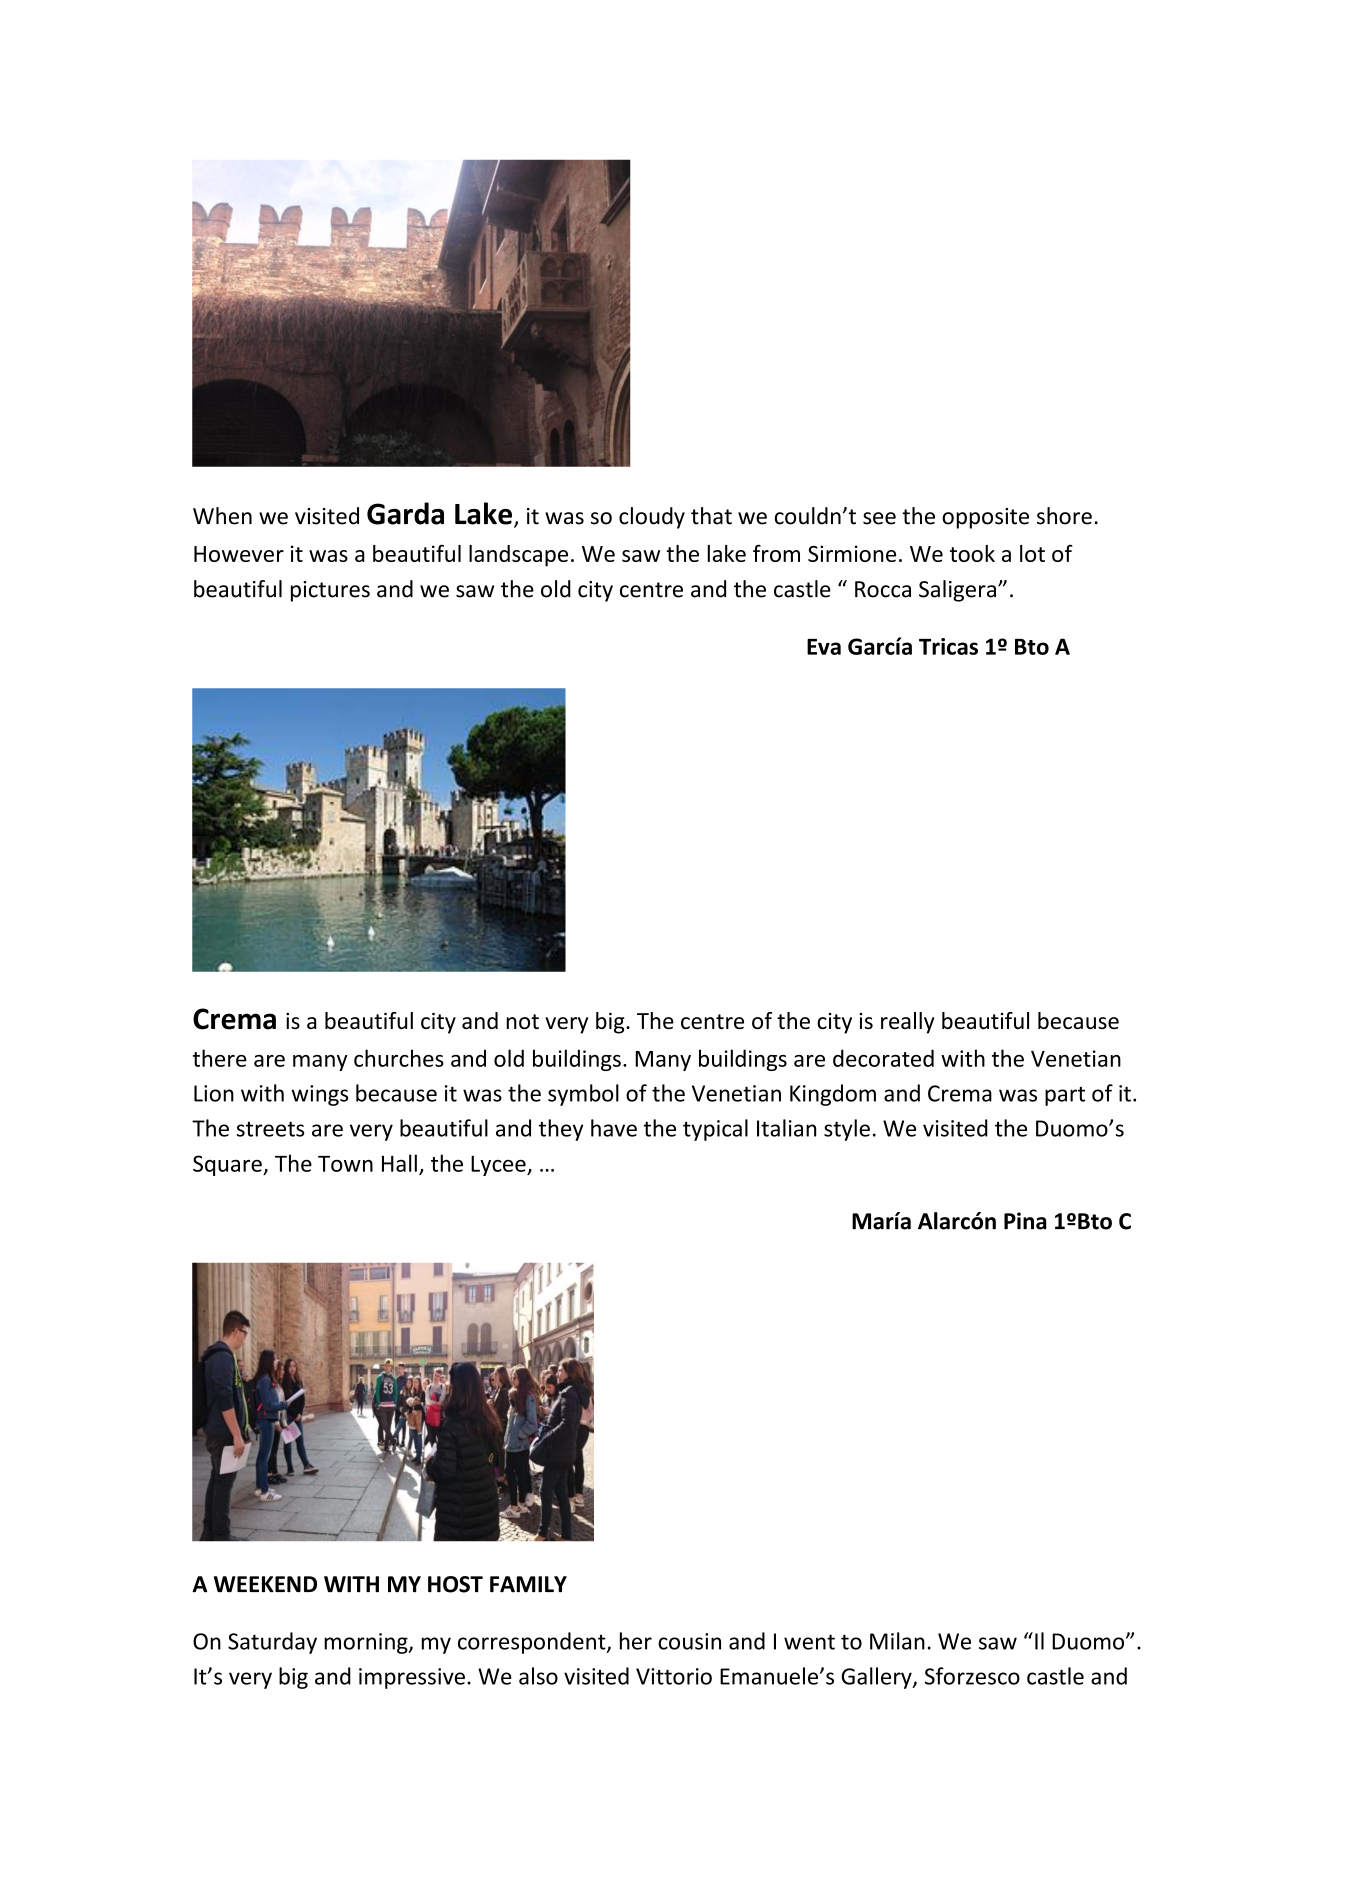  Describe the element at coordinates (345, 1164) in the screenshot. I see `Town` at that location.
